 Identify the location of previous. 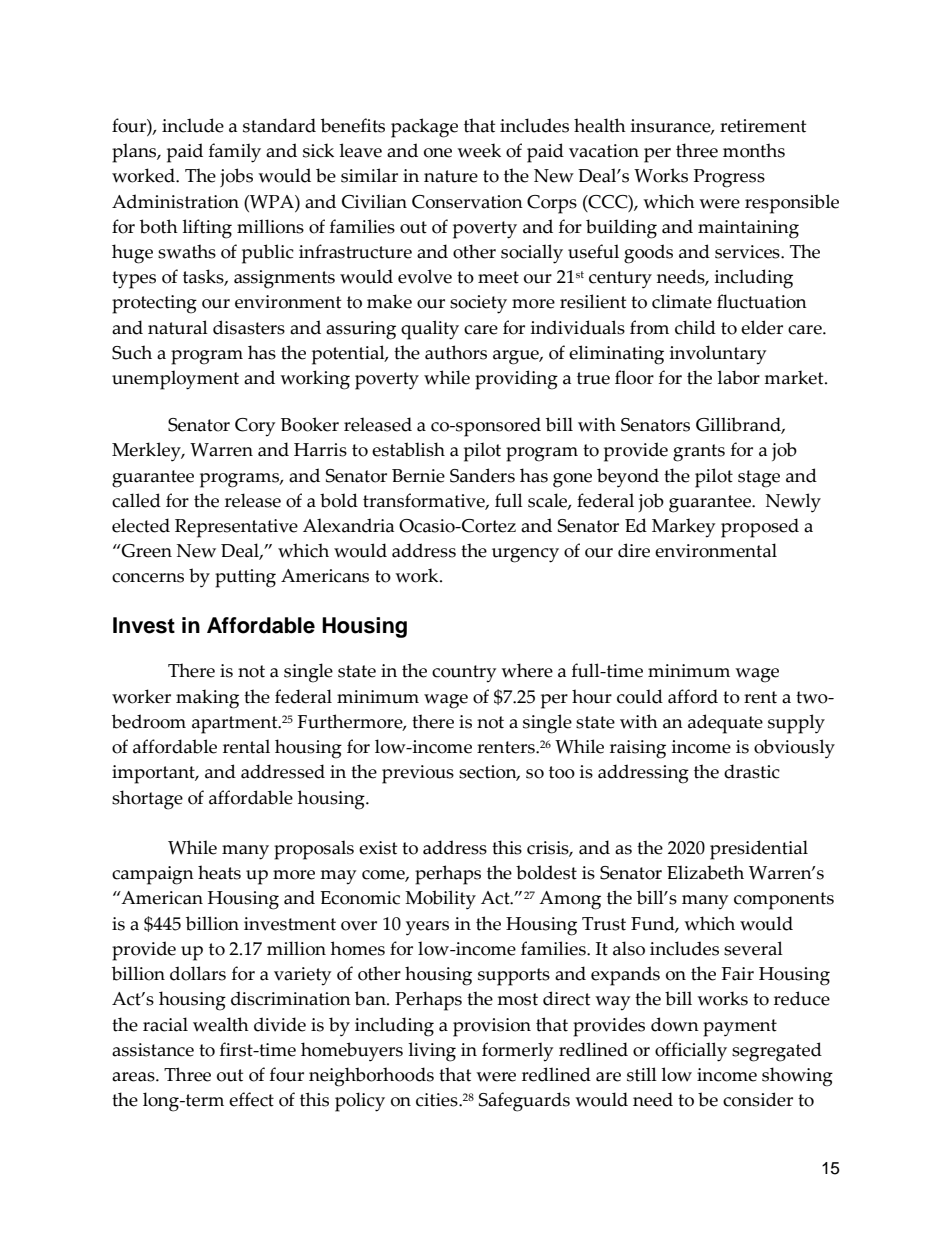
(418, 774).
